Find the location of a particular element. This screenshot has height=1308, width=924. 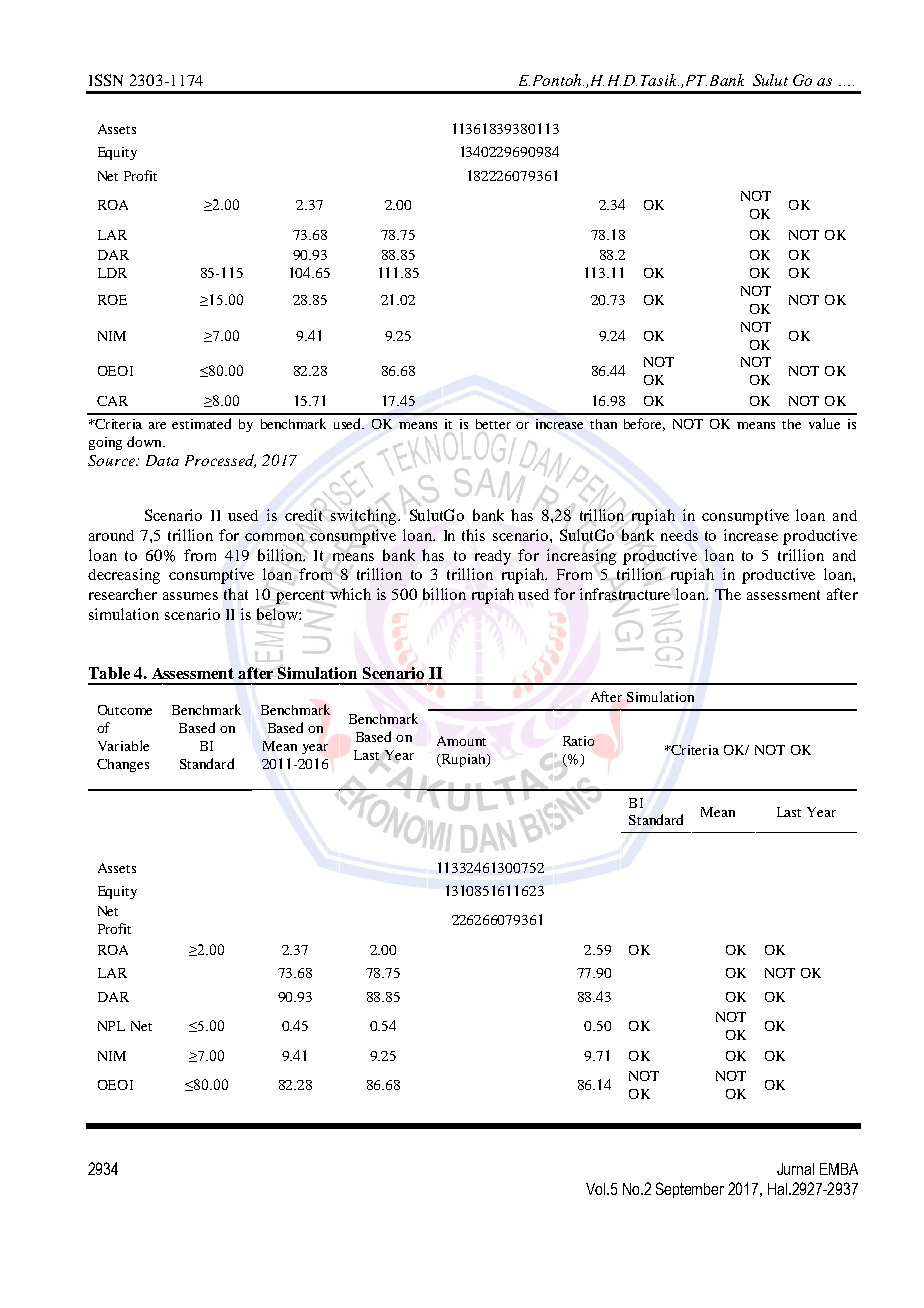

Ratio is located at coordinates (578, 741).
